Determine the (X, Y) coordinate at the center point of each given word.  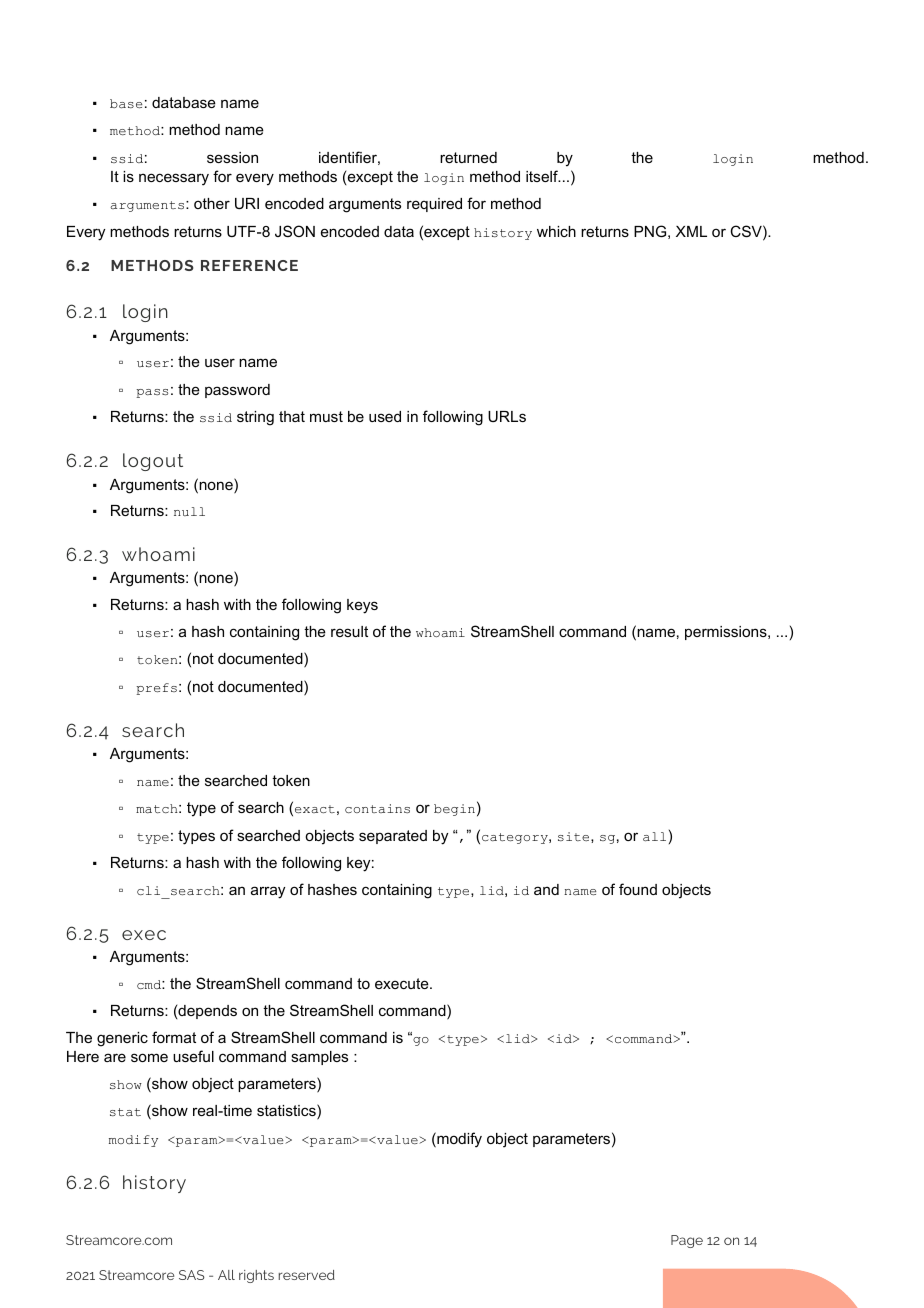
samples (319, 1058)
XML (691, 231)
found (638, 889)
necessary (174, 179)
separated (393, 837)
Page (687, 1241)
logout (153, 462)
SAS (192, 1275)
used (385, 416)
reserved (307, 1275)
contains (377, 808)
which (556, 231)
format (174, 1037)
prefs (156, 689)
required (434, 205)
